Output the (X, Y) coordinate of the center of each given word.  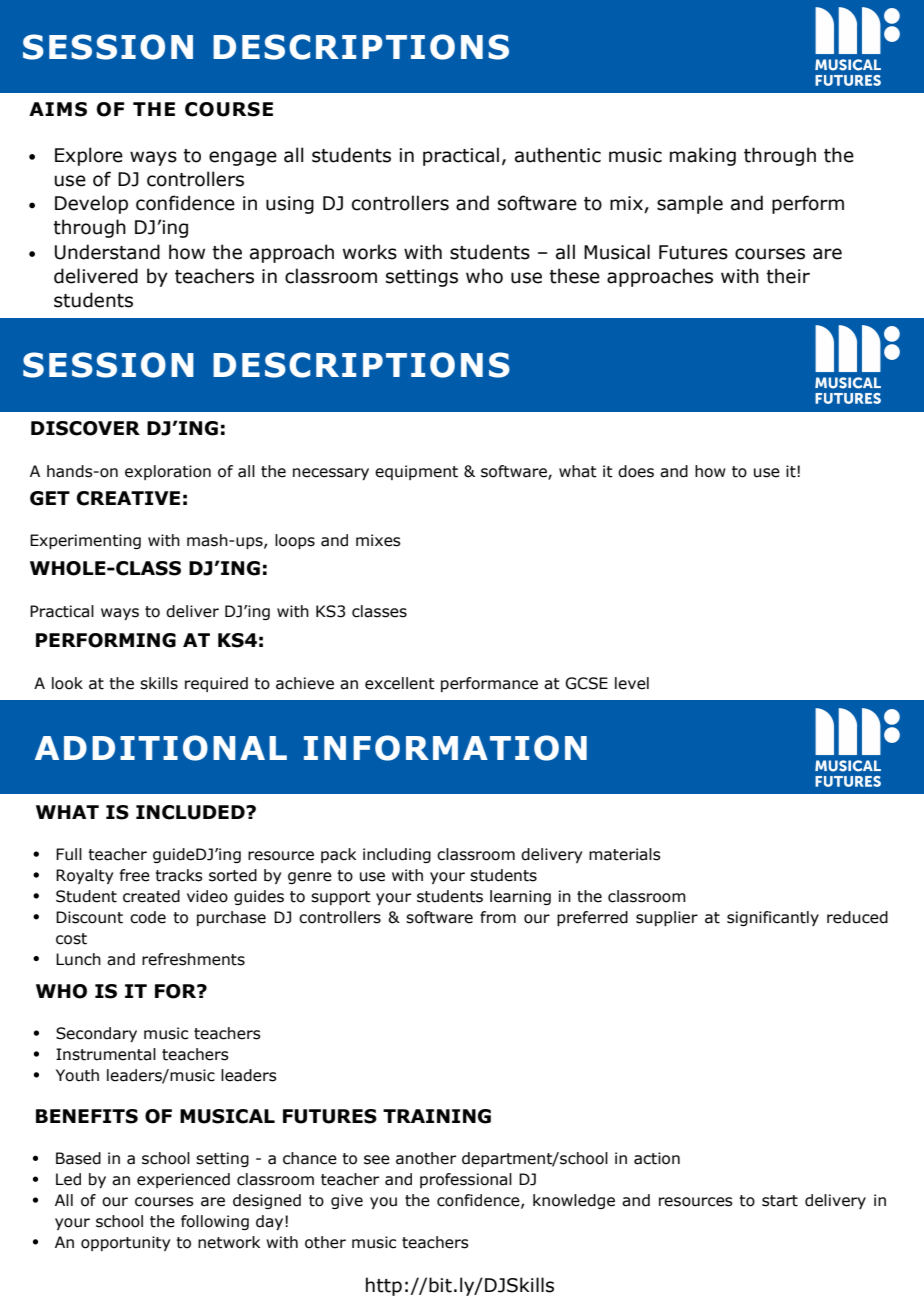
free (135, 875)
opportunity (125, 1243)
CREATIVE (128, 498)
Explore (89, 156)
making (703, 156)
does (636, 471)
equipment (416, 472)
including (397, 855)
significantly (773, 918)
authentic (558, 155)
